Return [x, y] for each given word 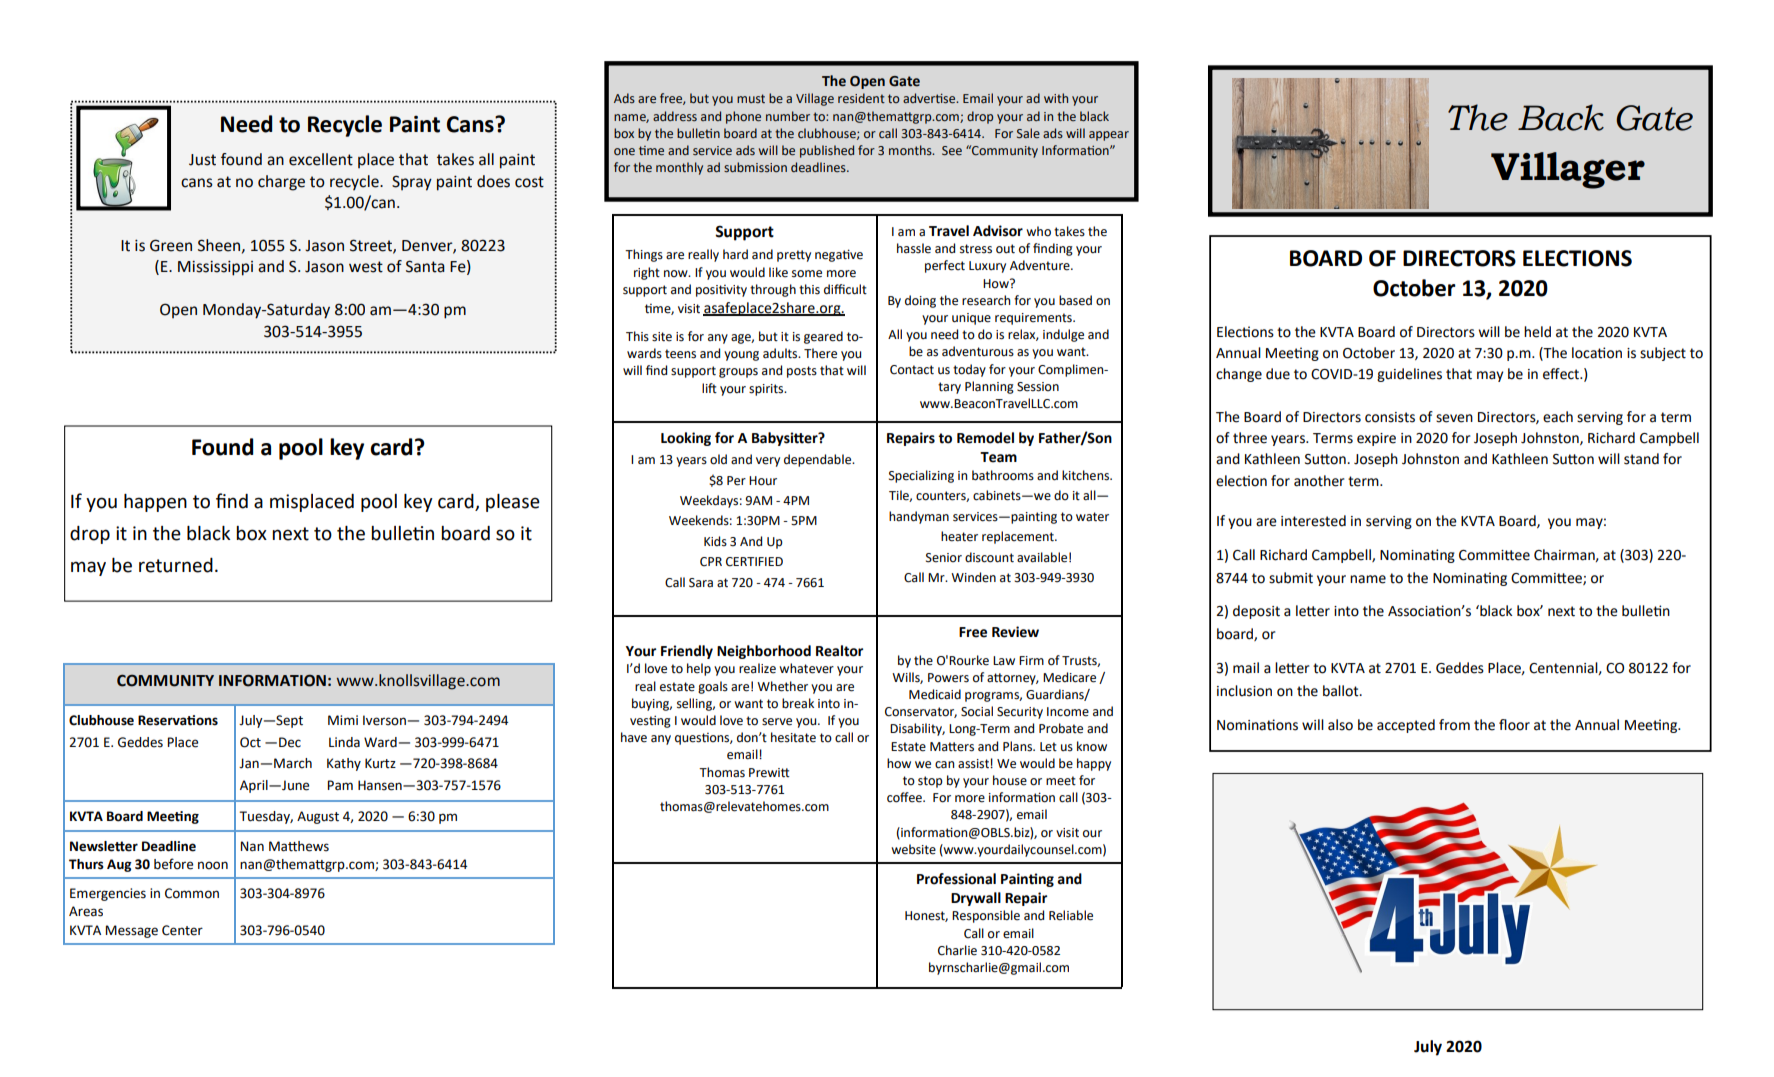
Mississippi [215, 268]
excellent [321, 159]
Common [192, 893]
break [798, 703]
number [788, 116]
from [1454, 725]
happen [155, 503]
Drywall [976, 899]
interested [1313, 521]
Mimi [343, 720]
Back [1561, 117]
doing [920, 301]
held [1537, 332]
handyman [919, 517]
